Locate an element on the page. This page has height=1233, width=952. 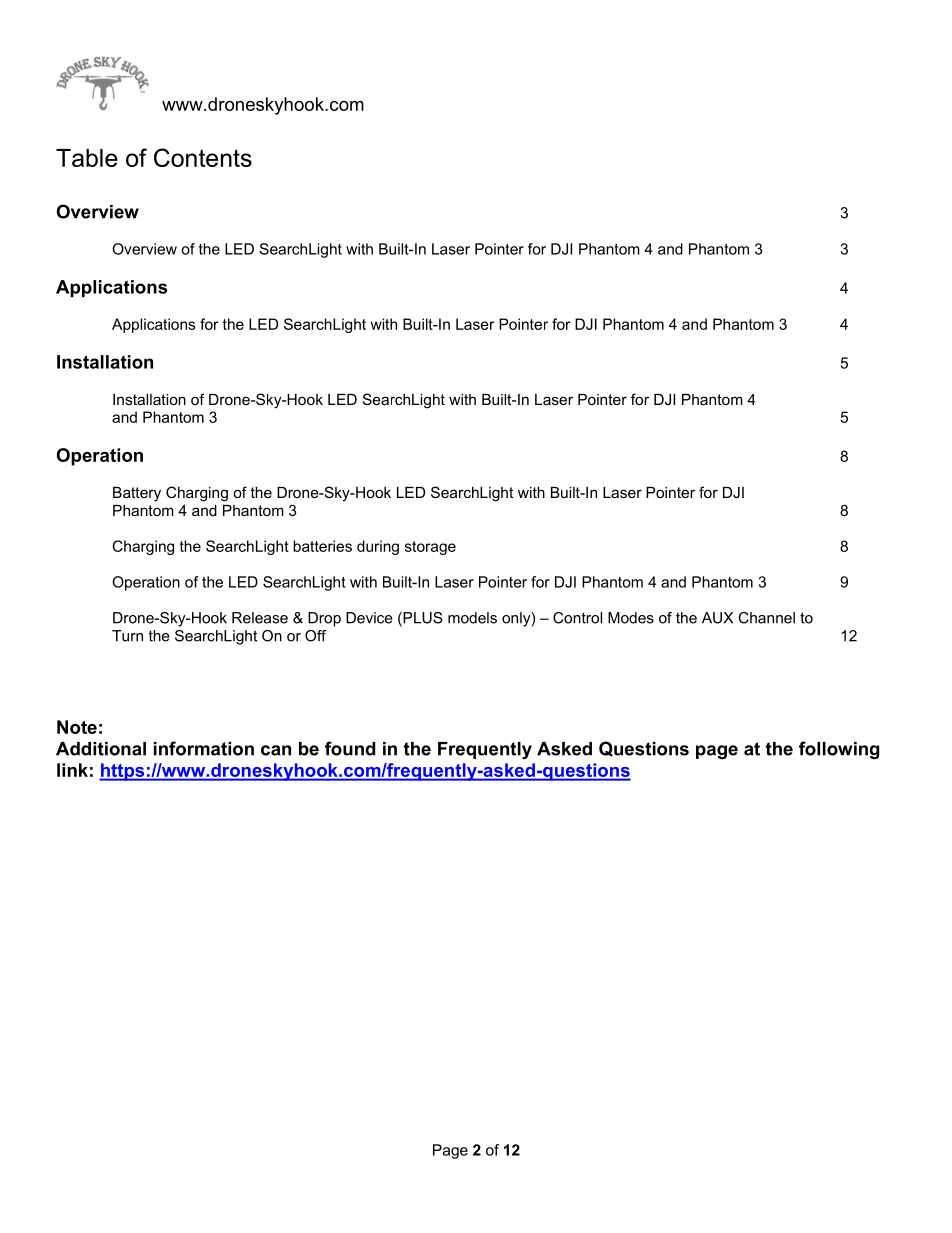
storage is located at coordinates (430, 548).
